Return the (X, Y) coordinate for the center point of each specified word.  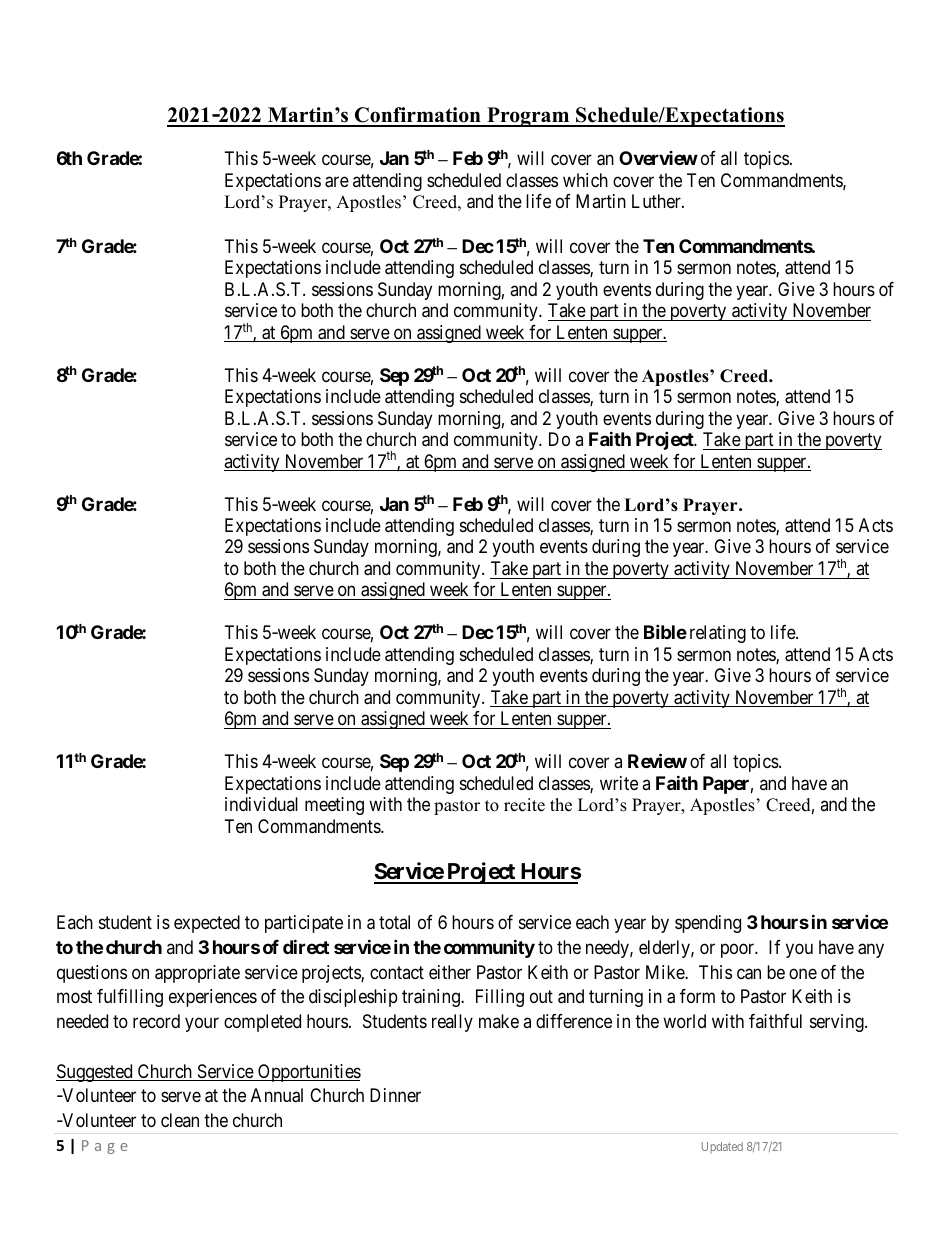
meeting (334, 806)
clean (180, 1120)
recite (524, 805)
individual (261, 804)
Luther (657, 201)
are (337, 182)
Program (528, 117)
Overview (658, 158)
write (619, 783)
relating (718, 634)
